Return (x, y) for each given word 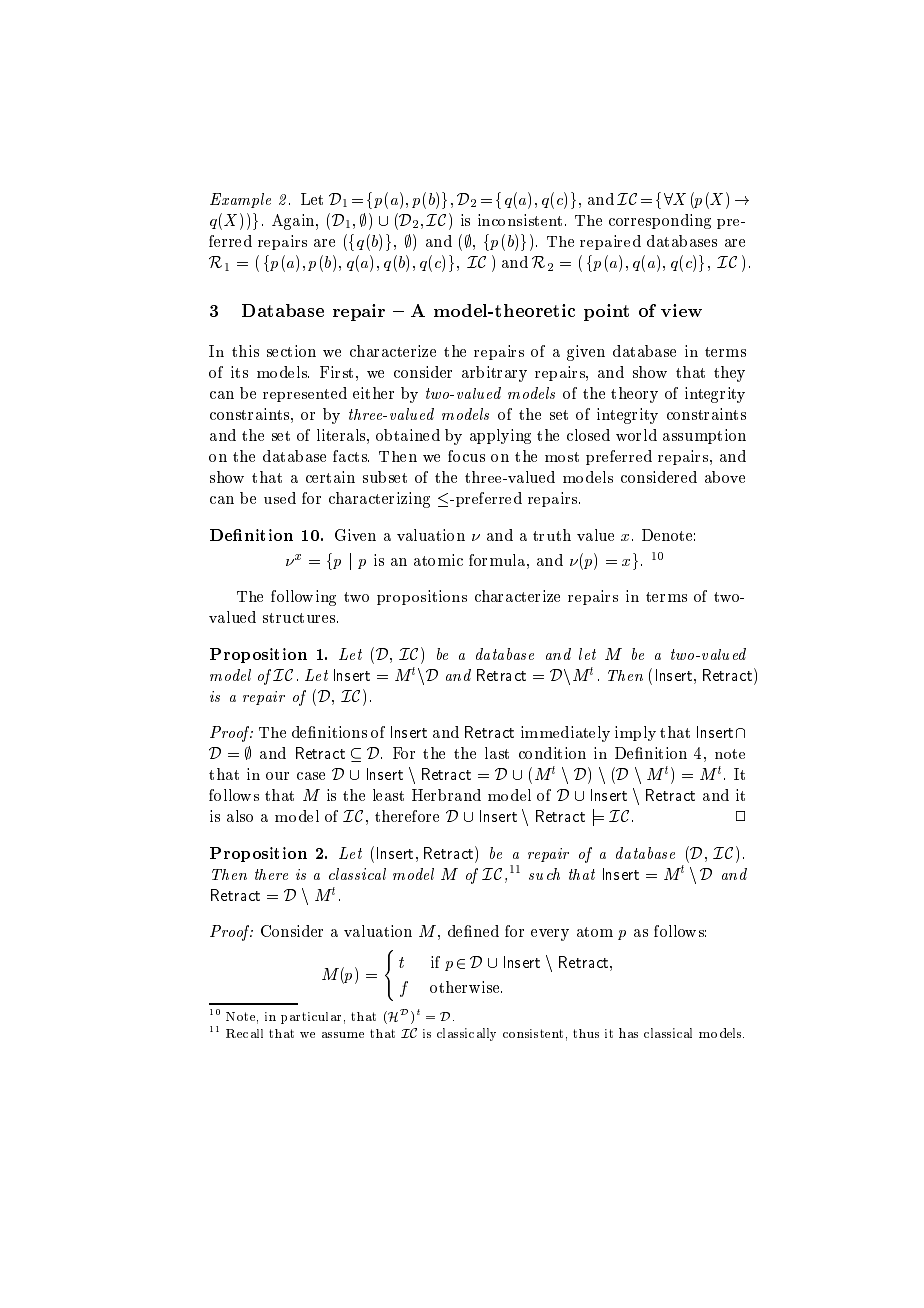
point (606, 312)
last (497, 753)
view (681, 310)
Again (294, 222)
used (280, 498)
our (277, 776)
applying (500, 436)
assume (343, 1035)
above (725, 477)
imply (635, 733)
